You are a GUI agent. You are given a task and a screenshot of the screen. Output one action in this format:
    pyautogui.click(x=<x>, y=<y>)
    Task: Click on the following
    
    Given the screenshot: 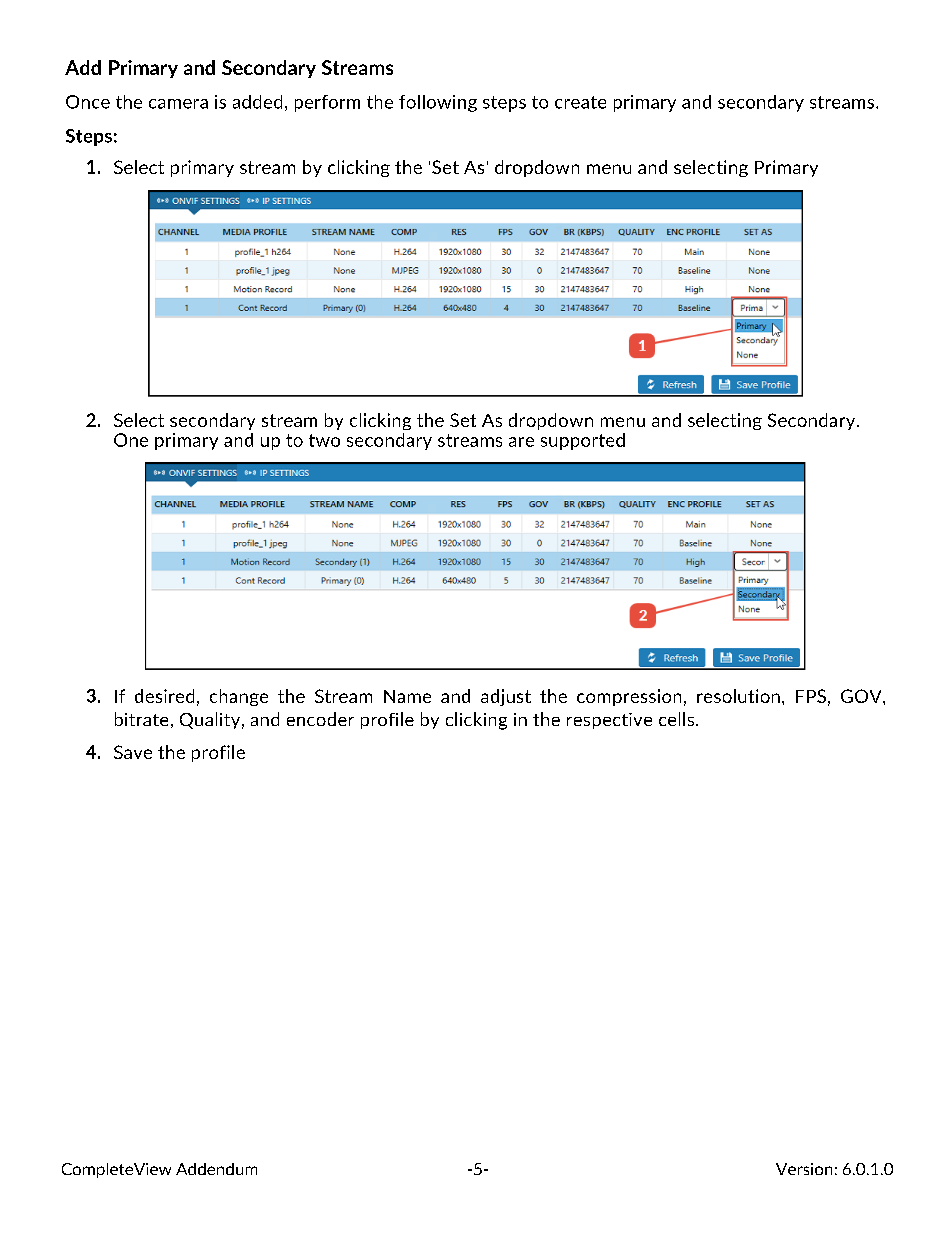 What is the action you would take?
    pyautogui.click(x=438, y=103)
